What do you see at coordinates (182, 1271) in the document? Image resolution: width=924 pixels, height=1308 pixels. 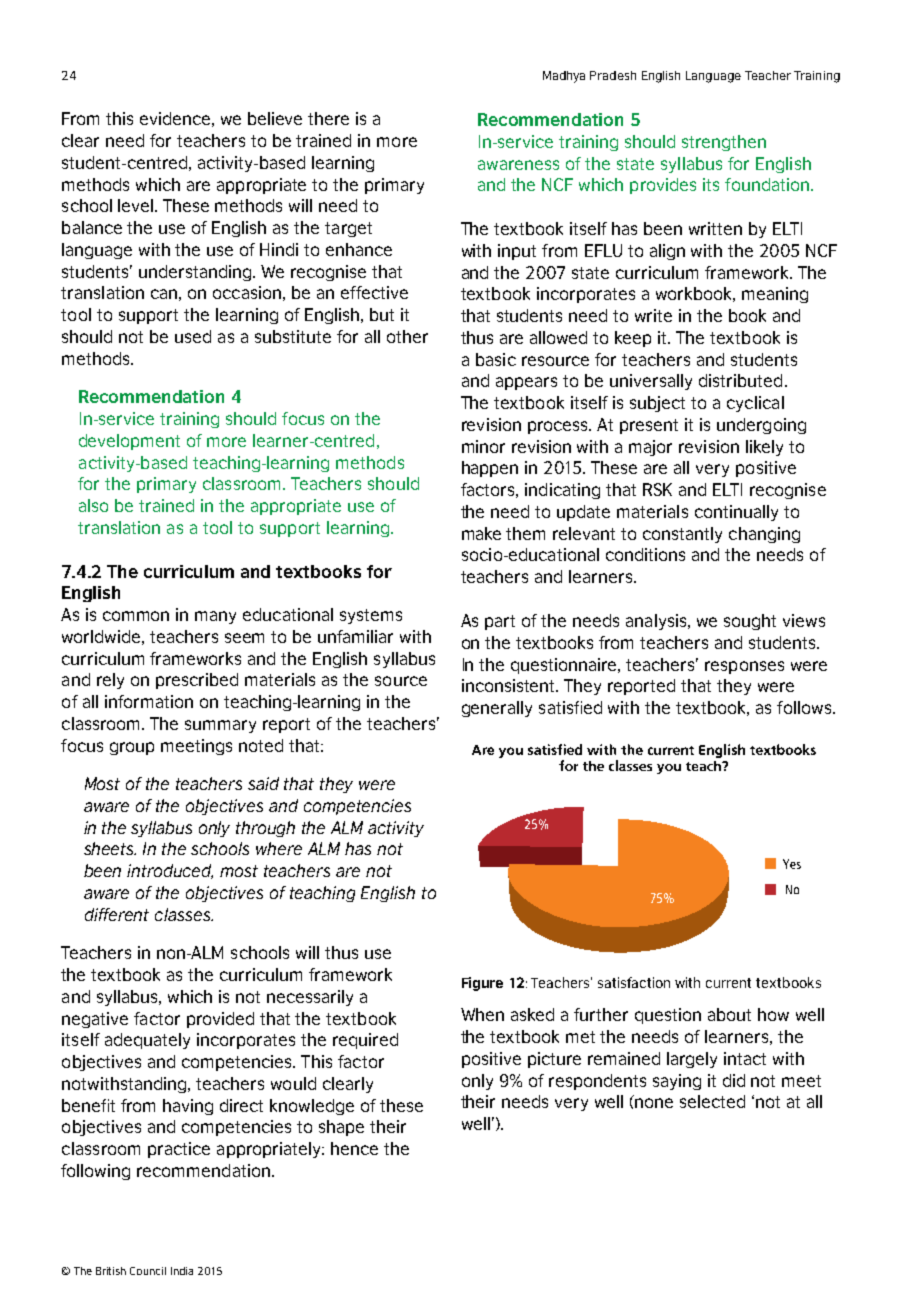 I see `India` at bounding box center [182, 1271].
